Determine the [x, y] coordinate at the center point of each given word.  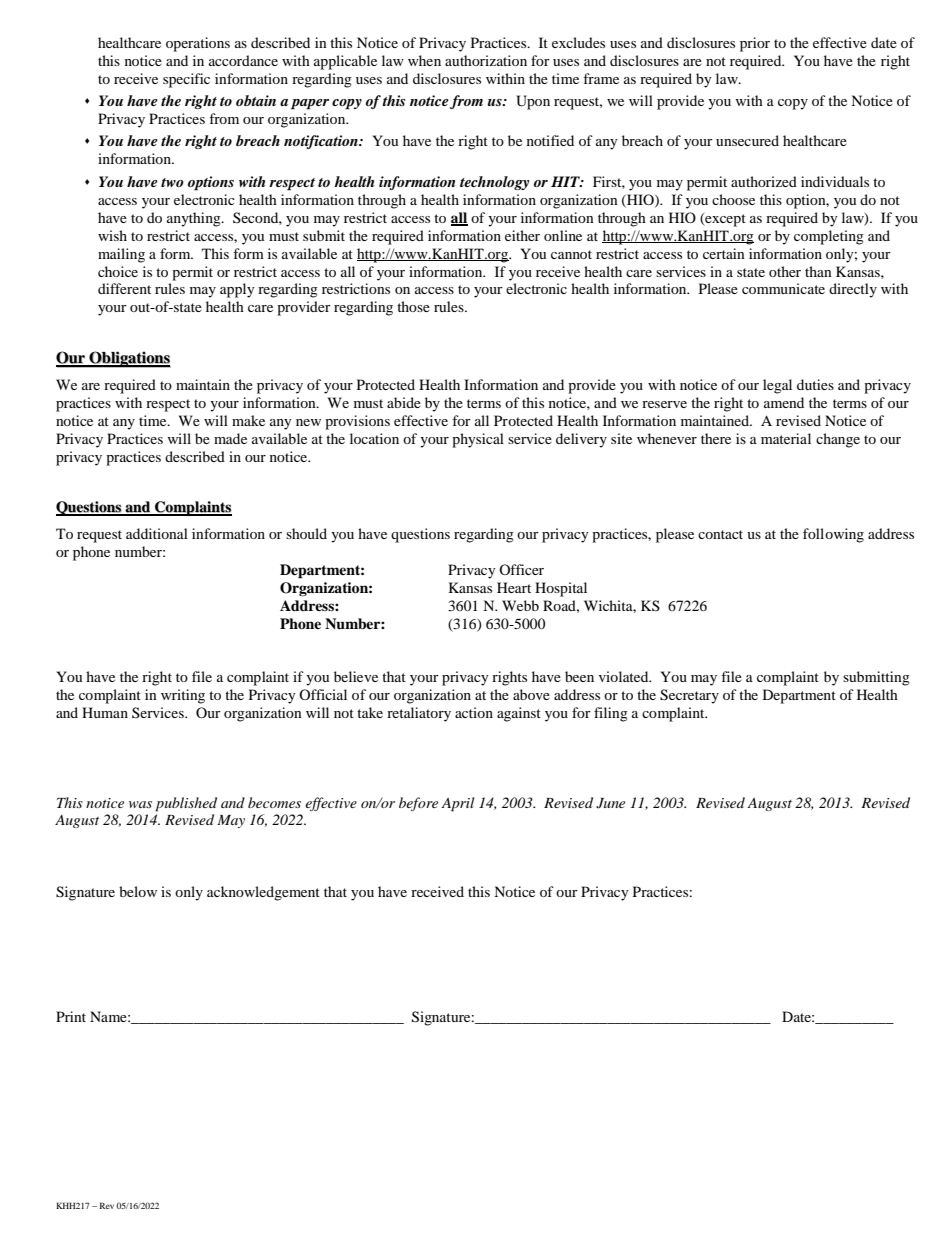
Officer [521, 569]
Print [71, 1016]
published [186, 804]
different [124, 288]
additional [157, 533]
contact [720, 534]
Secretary [689, 696]
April [458, 804]
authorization [486, 60]
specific [186, 80]
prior [755, 44]
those [413, 306]
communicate [783, 288]
